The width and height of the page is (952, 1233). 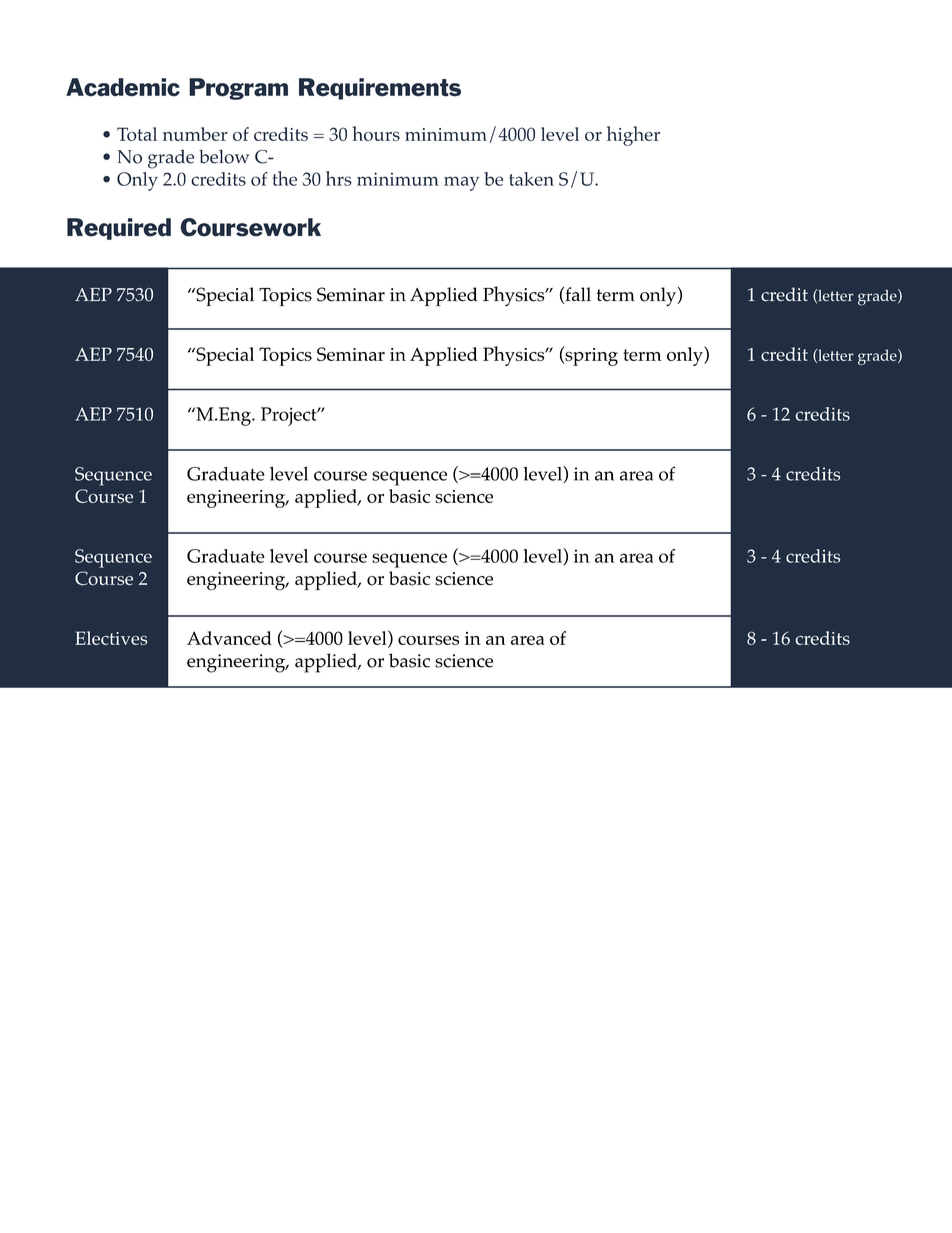 I want to click on higher, so click(x=633, y=136).
